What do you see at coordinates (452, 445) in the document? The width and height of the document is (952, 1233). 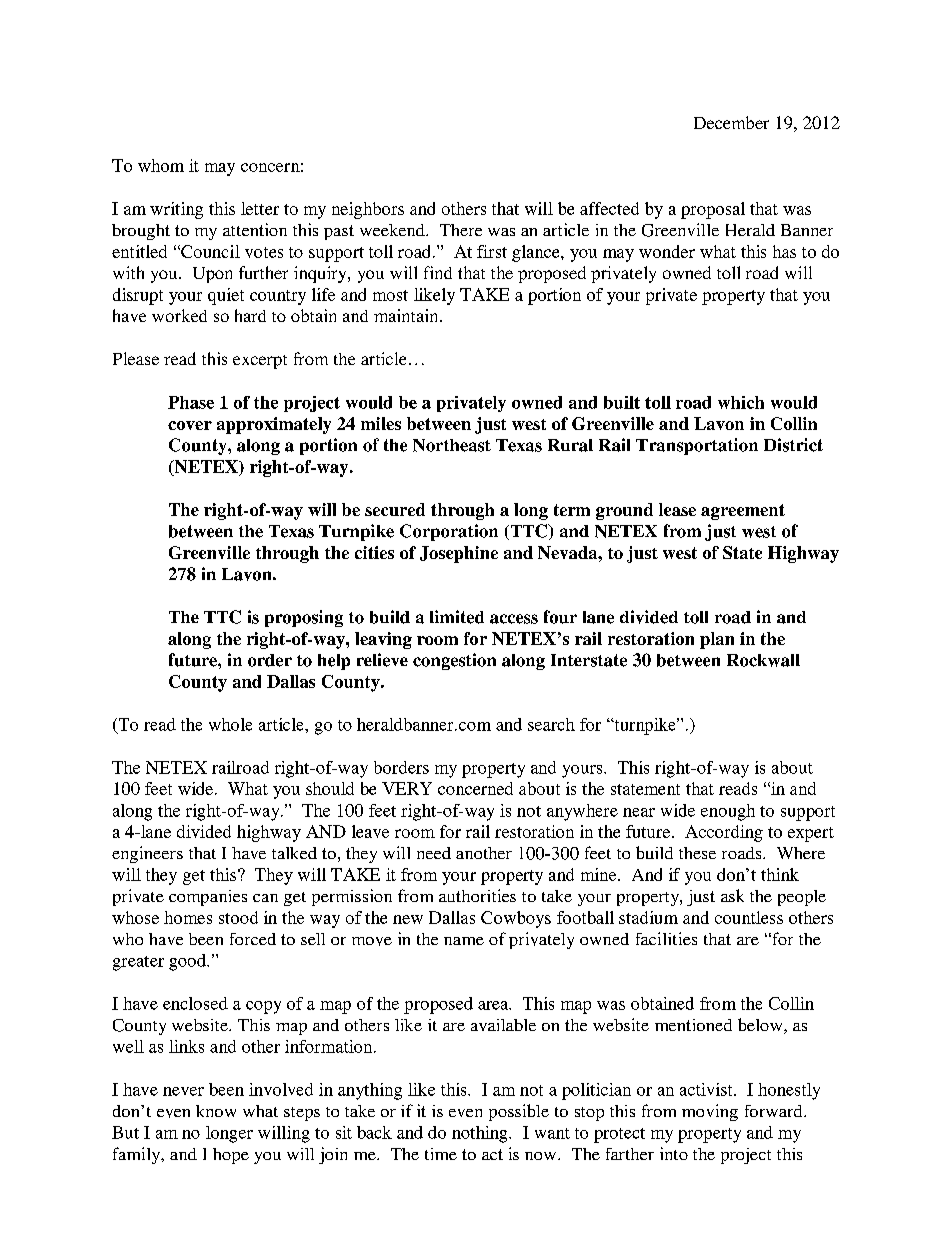 I see `Northeast` at bounding box center [452, 445].
